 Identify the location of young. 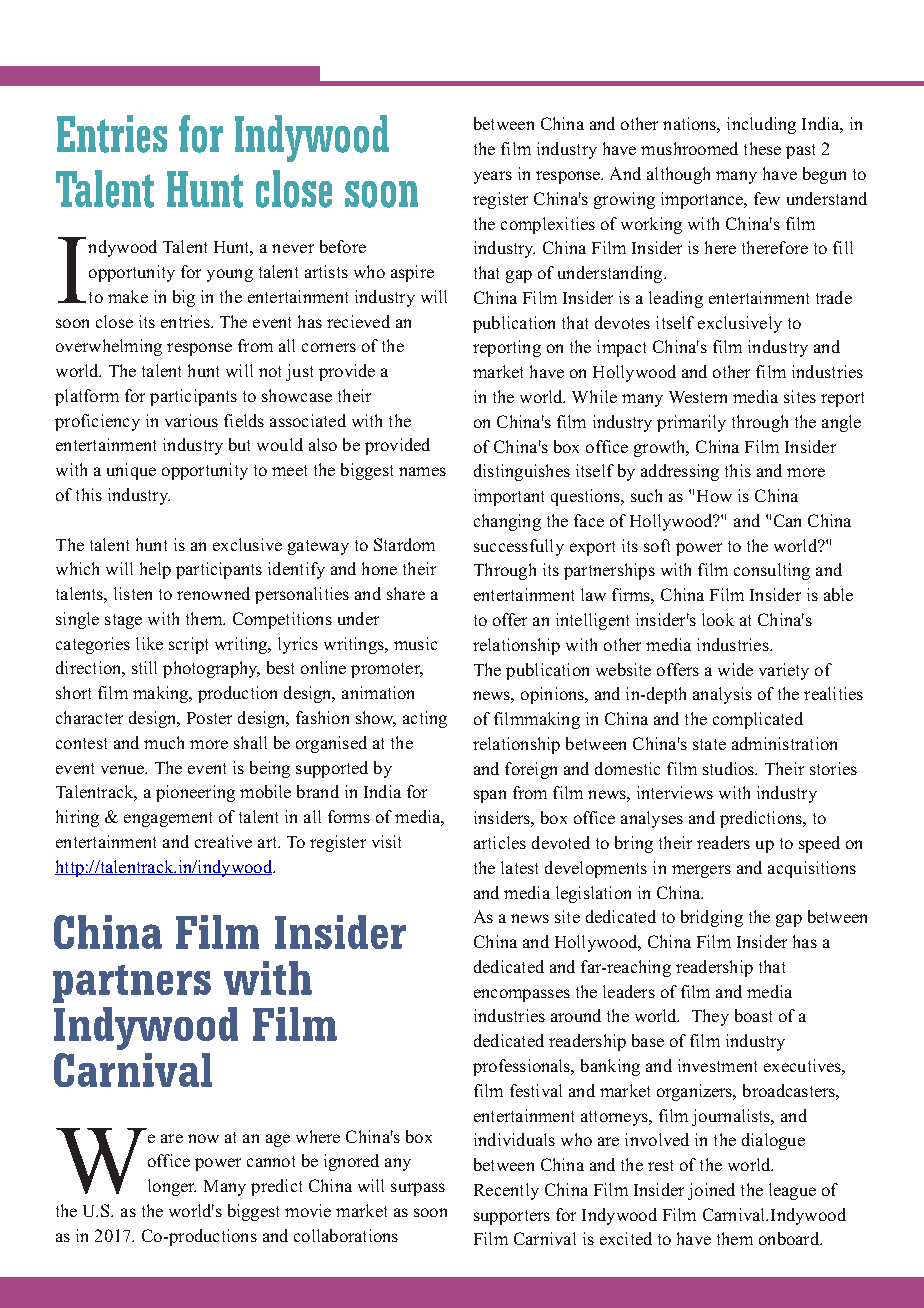
(230, 275).
